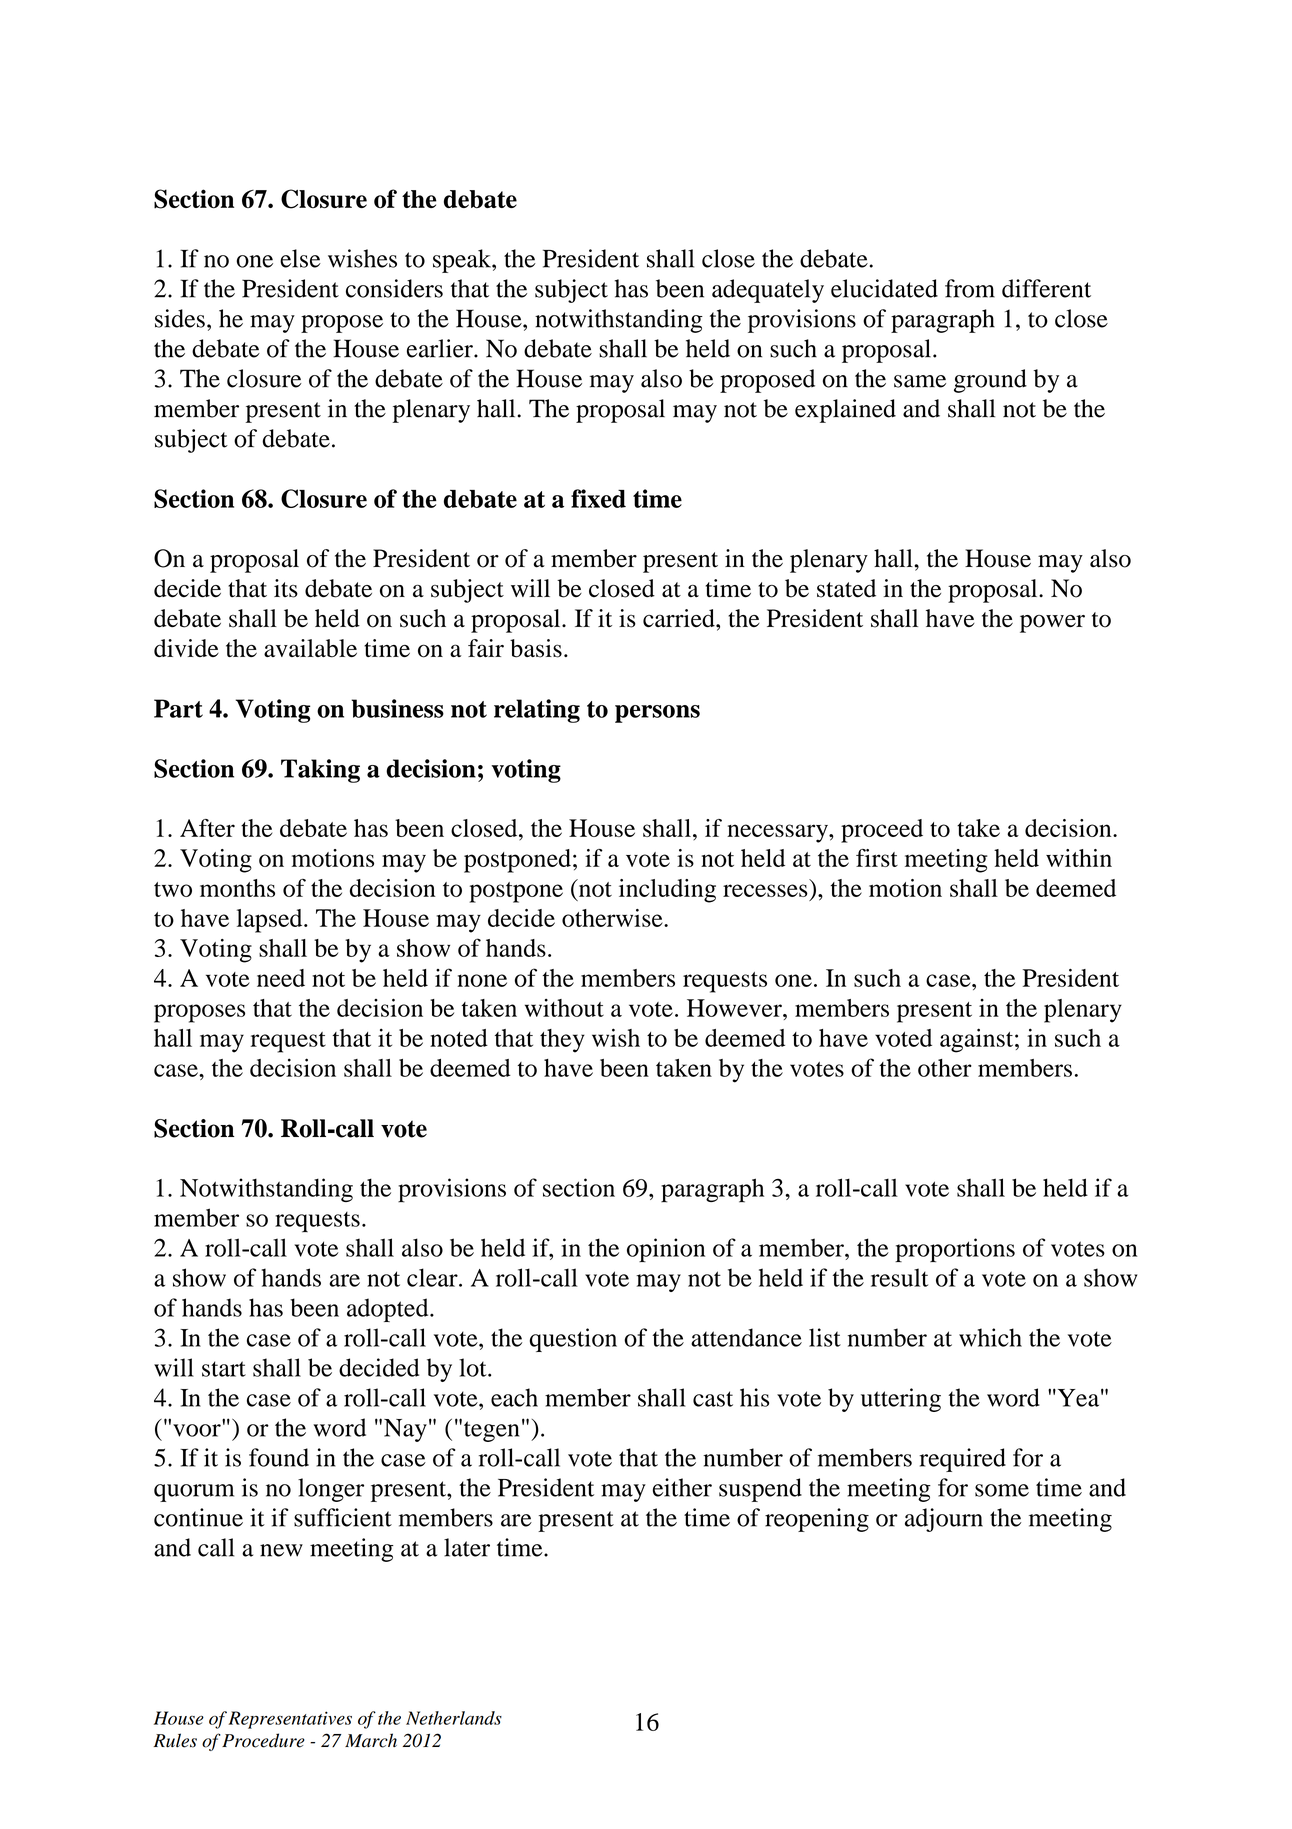 The width and height of the screenshot is (1292, 1829). I want to click on adequately, so click(768, 291).
